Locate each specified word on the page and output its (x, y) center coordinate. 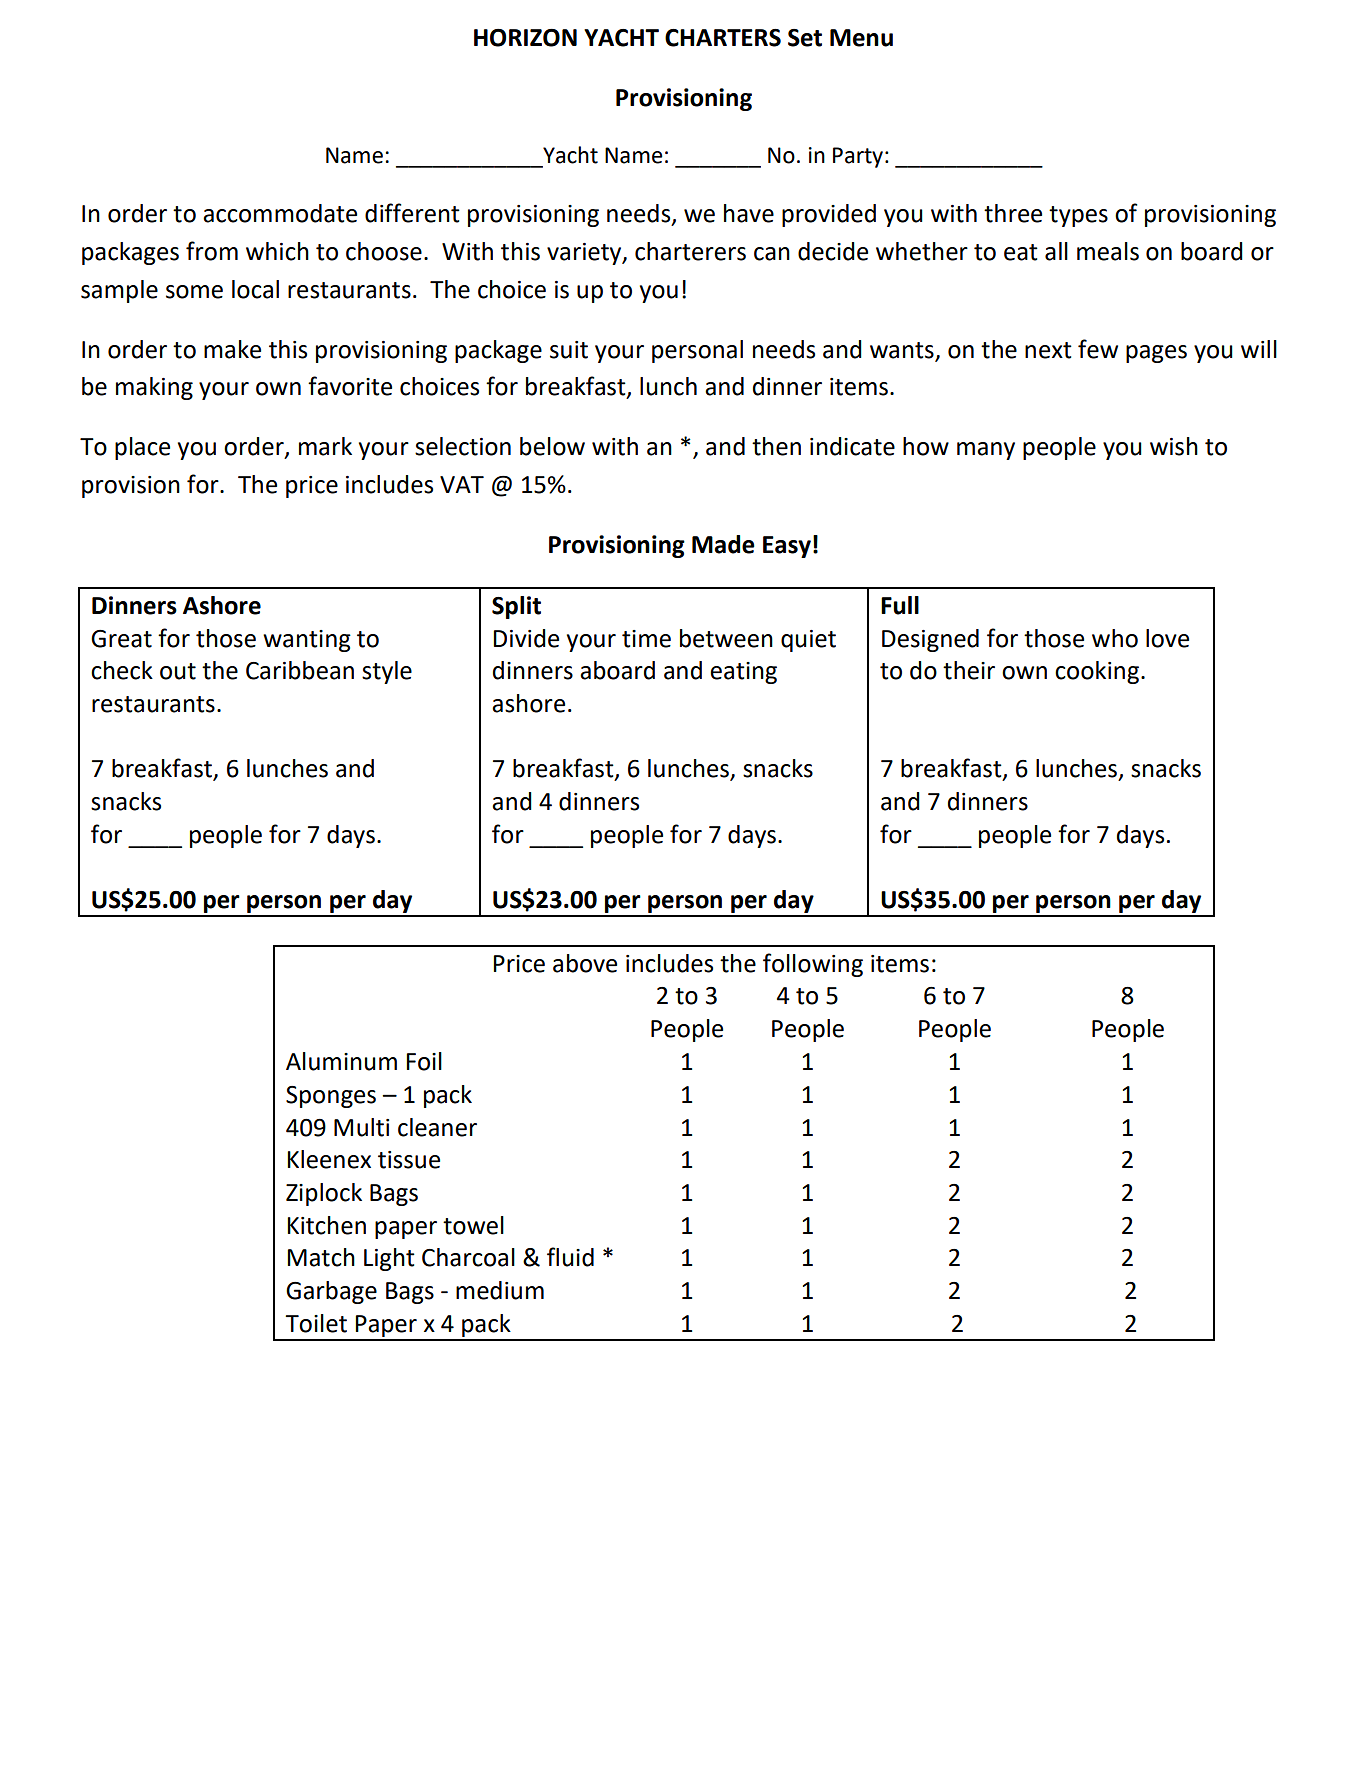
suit (569, 350)
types (1078, 216)
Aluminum (341, 1061)
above (585, 963)
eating (743, 673)
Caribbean (300, 670)
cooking (1097, 672)
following (813, 965)
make (232, 349)
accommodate (280, 213)
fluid (570, 1257)
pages (1156, 354)
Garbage (331, 1292)
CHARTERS (723, 38)
